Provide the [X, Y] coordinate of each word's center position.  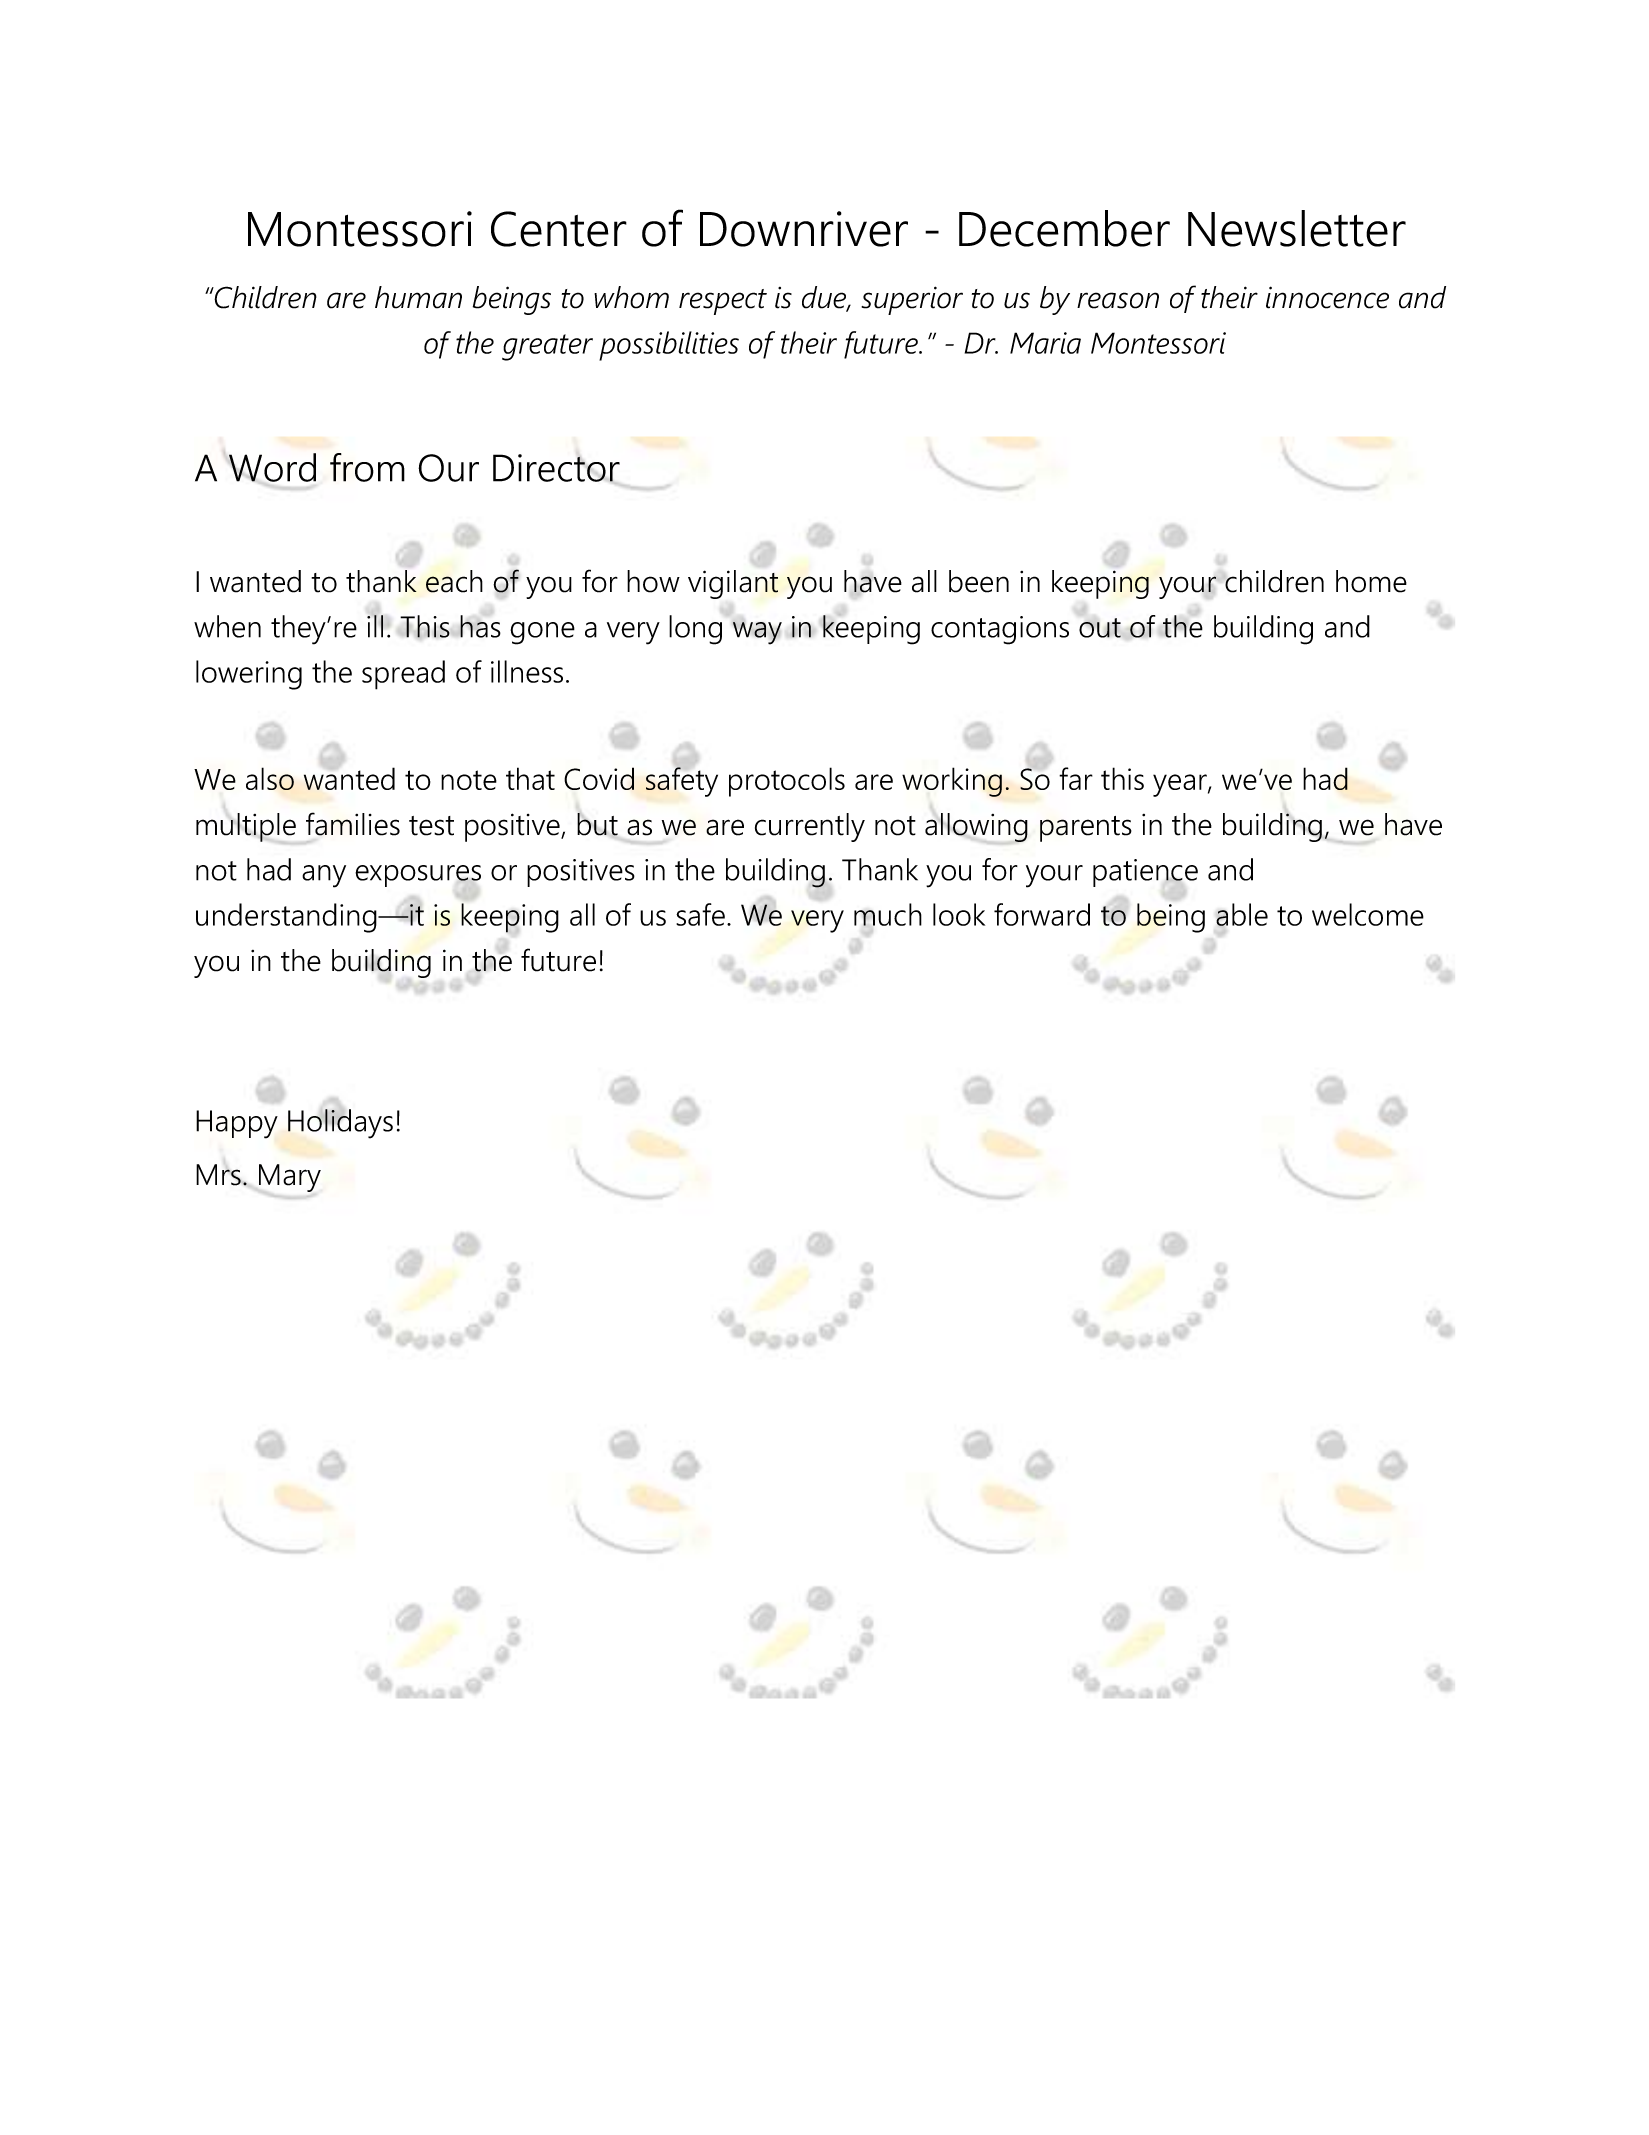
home [1371, 581]
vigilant [733, 584]
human [418, 297]
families [353, 824]
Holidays [340, 1123]
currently [810, 827]
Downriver [804, 229]
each [454, 581]
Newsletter [1297, 228]
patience [1145, 873]
